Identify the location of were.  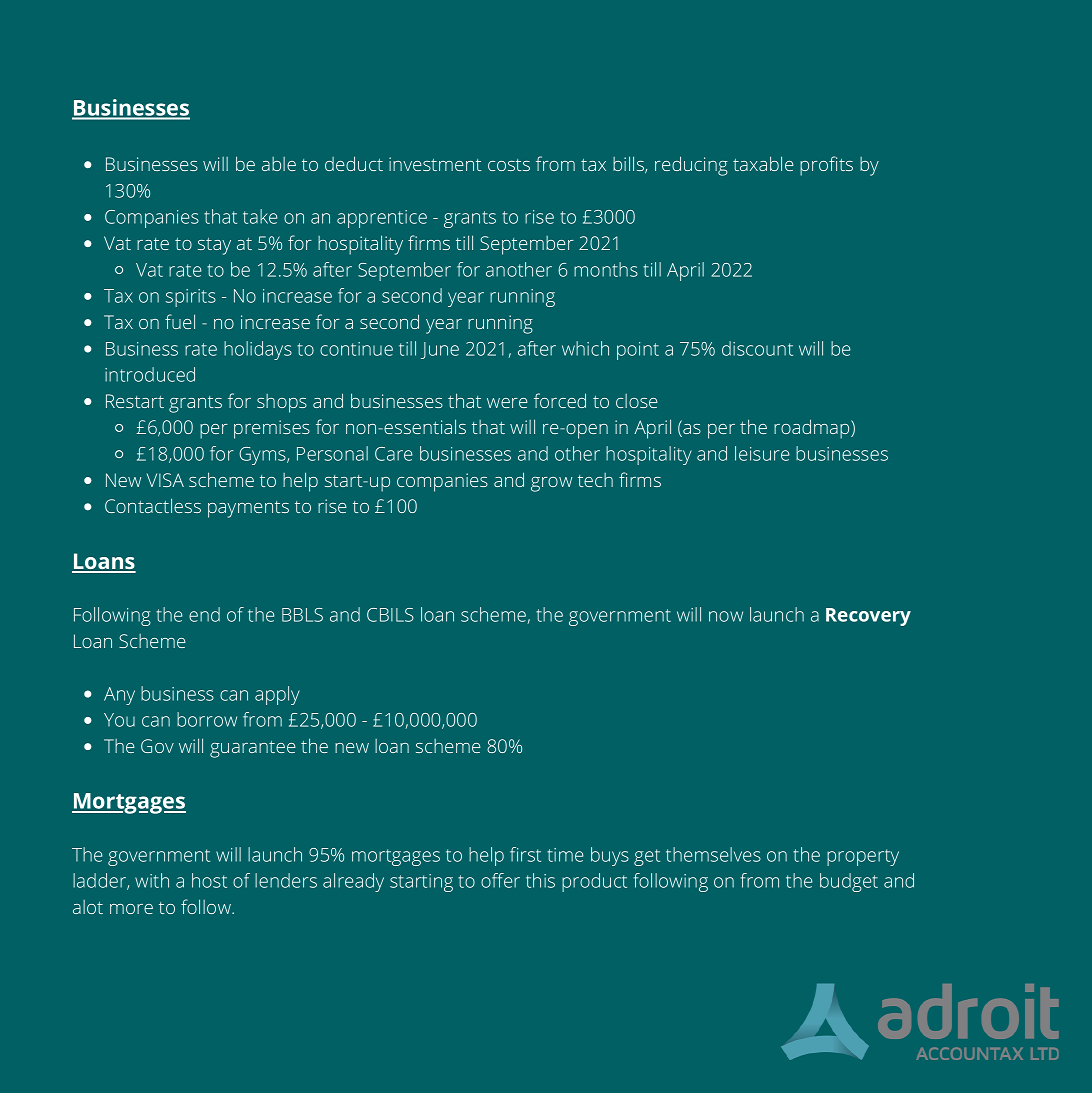
(507, 403).
